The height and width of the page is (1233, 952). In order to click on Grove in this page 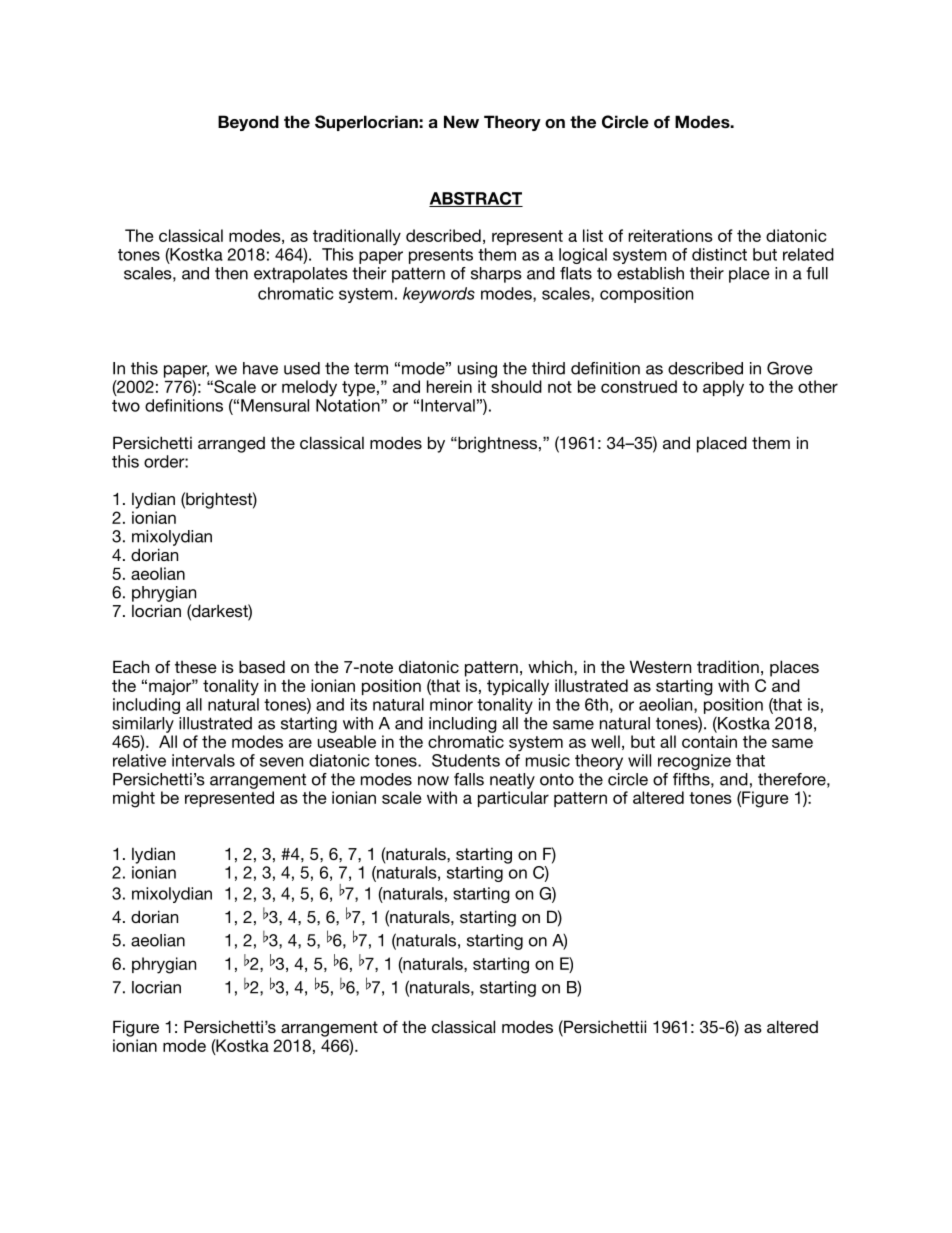, I will do `click(790, 368)`.
